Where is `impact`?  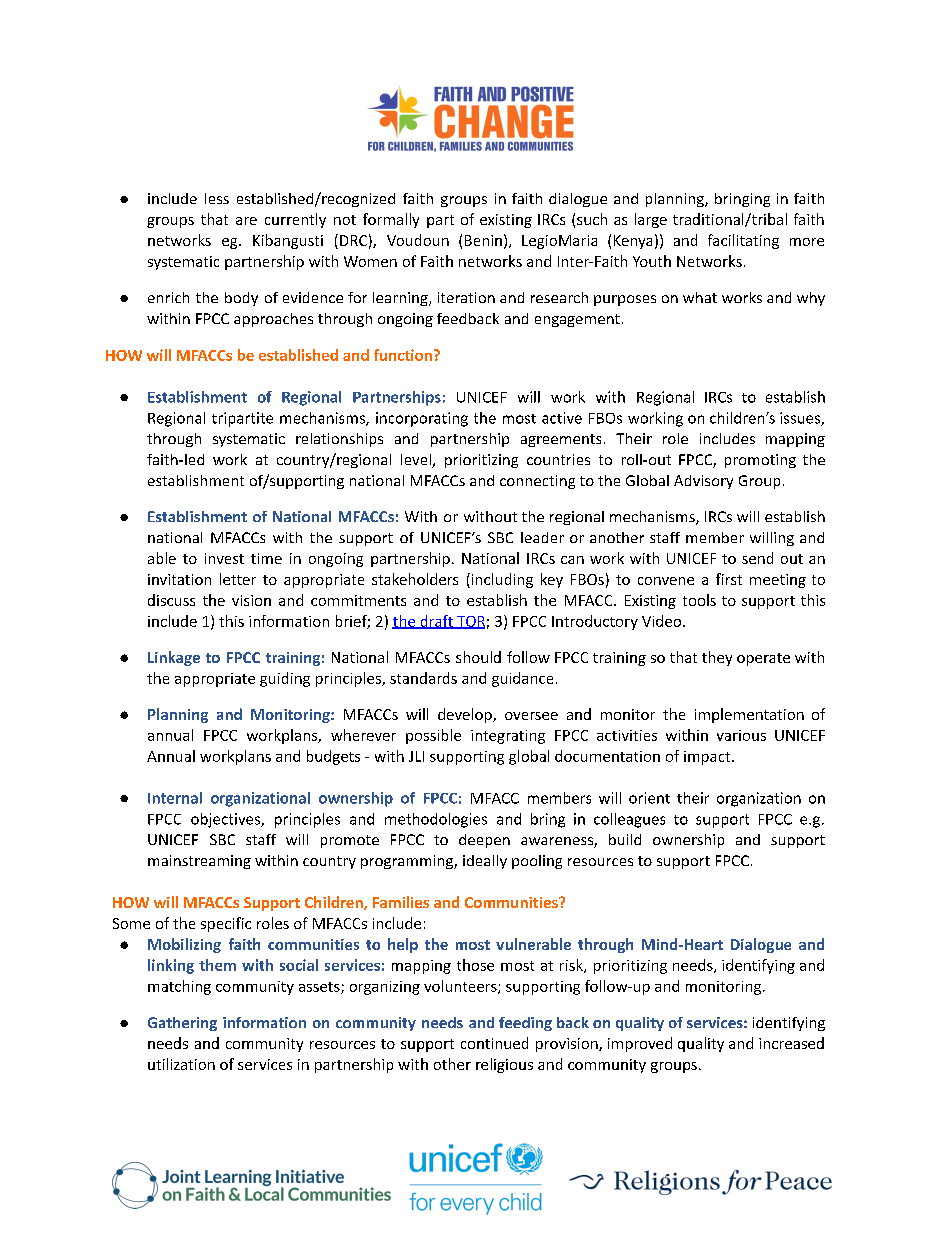 impact is located at coordinates (708, 758).
